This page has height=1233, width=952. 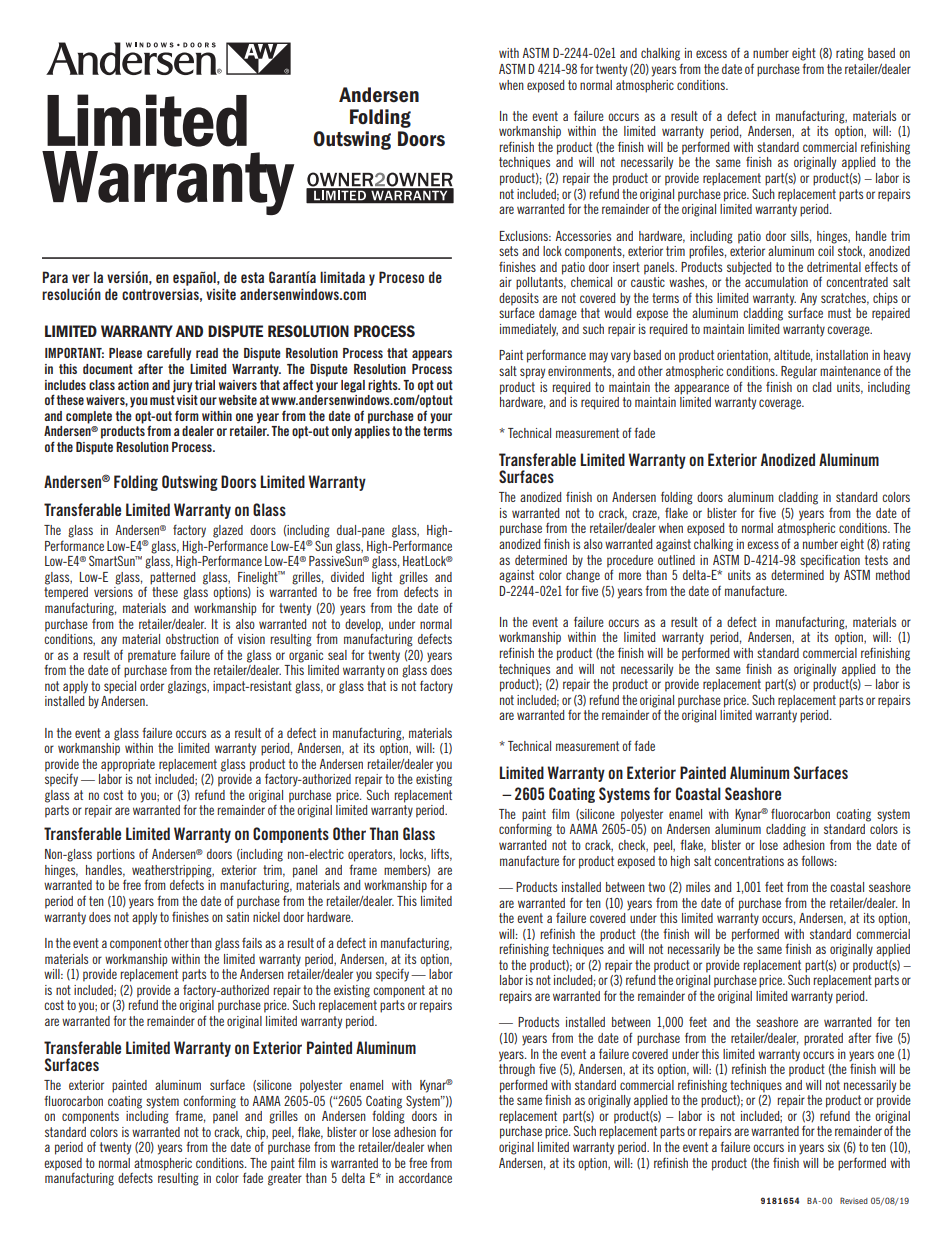 What do you see at coordinates (116, 855) in the page?
I see `portions` at bounding box center [116, 855].
